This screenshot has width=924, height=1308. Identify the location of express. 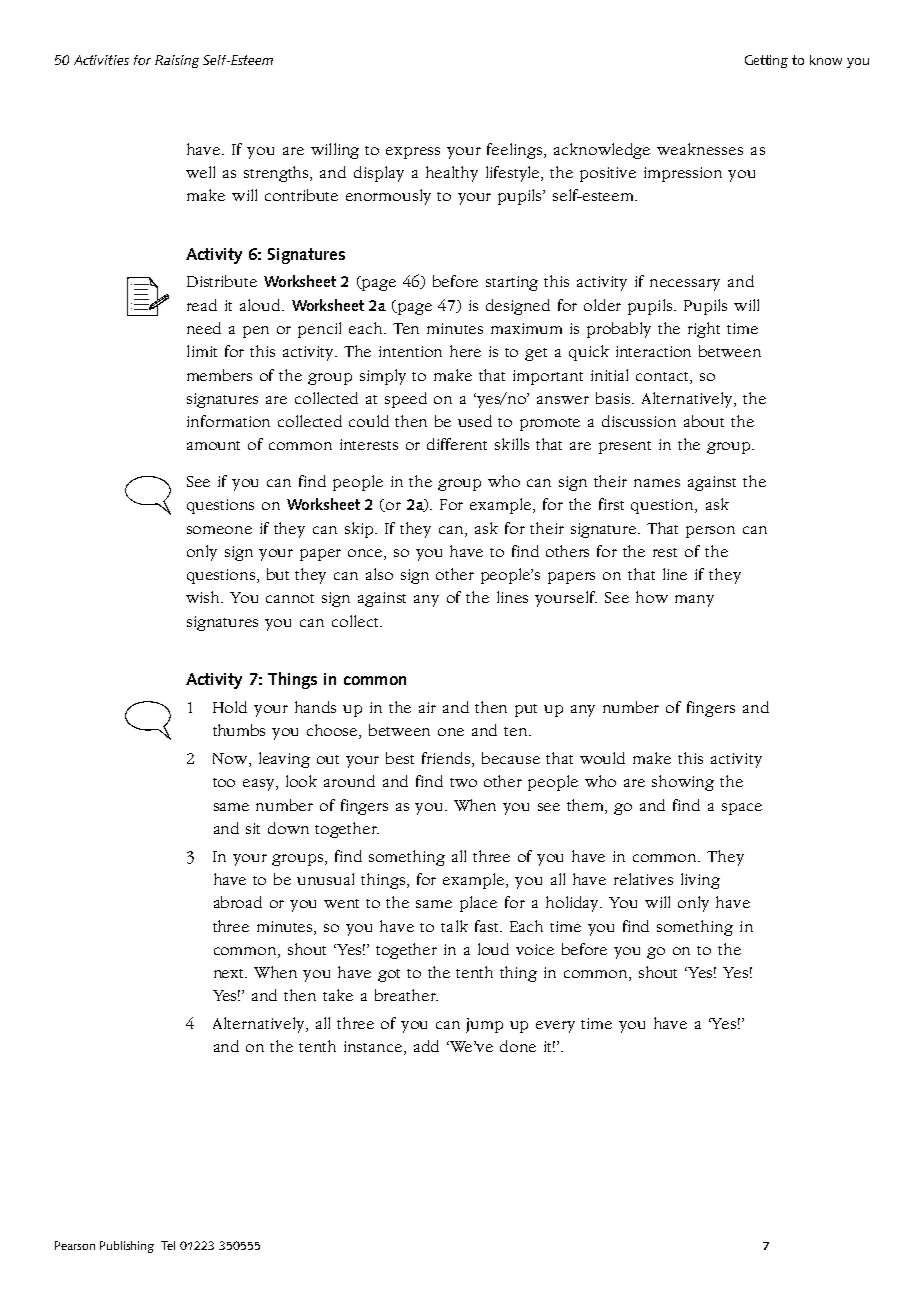
(413, 153).
